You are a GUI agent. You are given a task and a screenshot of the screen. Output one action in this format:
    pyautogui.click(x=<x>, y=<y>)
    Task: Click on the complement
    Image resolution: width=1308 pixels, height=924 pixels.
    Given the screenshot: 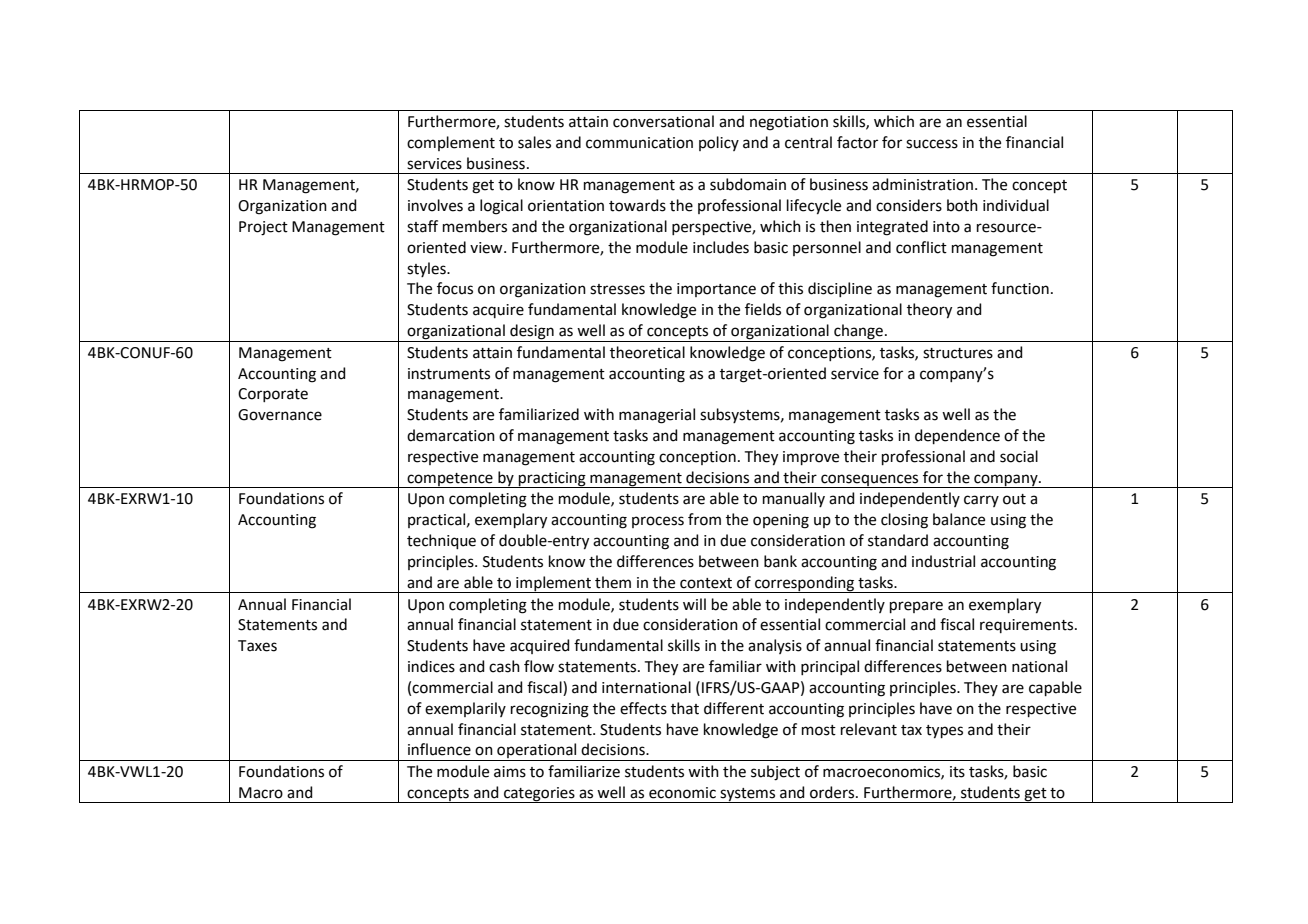 What is the action you would take?
    pyautogui.click(x=451, y=143)
